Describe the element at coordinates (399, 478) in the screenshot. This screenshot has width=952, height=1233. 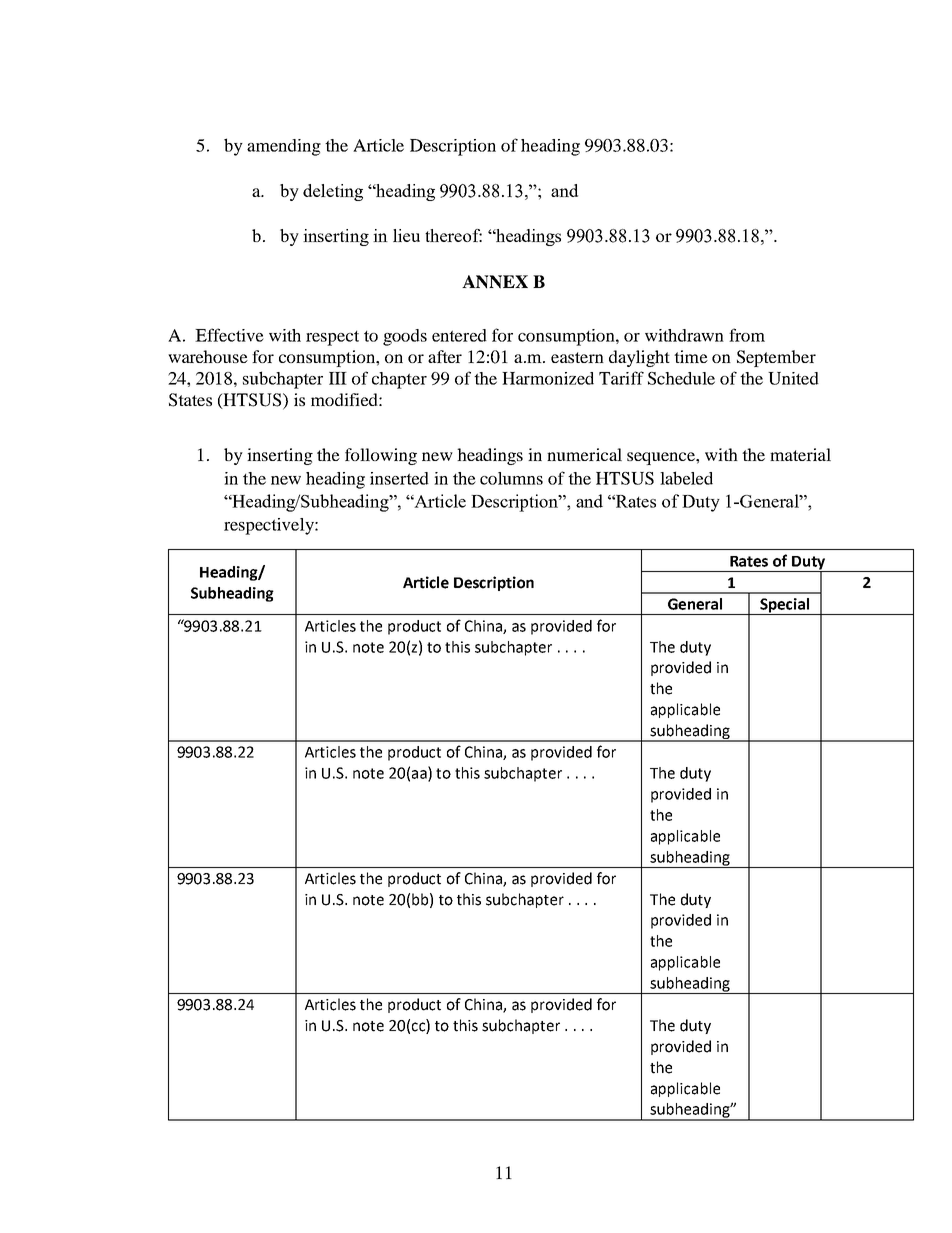
I see `inserted` at that location.
